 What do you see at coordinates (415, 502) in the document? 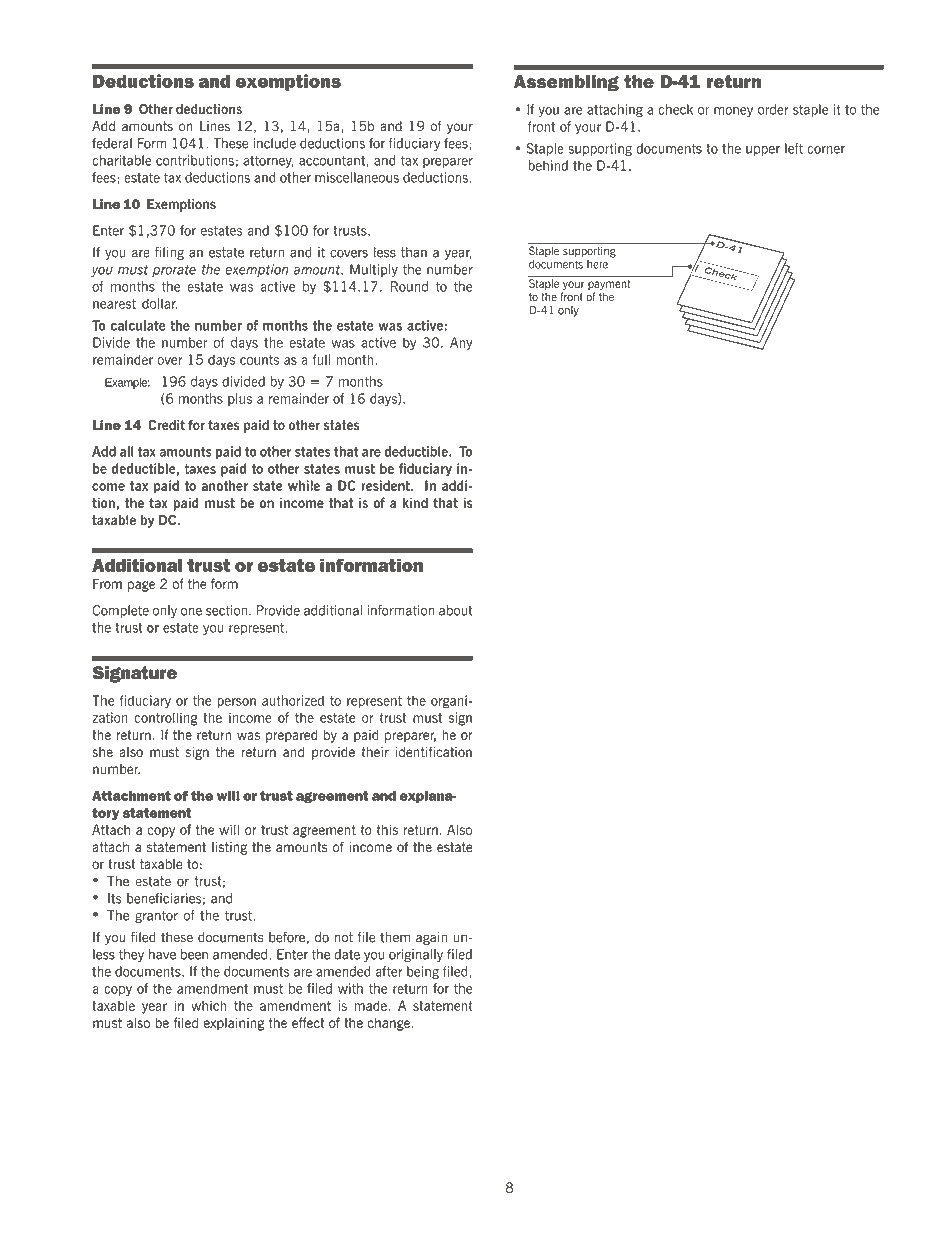
I see `kind` at bounding box center [415, 502].
